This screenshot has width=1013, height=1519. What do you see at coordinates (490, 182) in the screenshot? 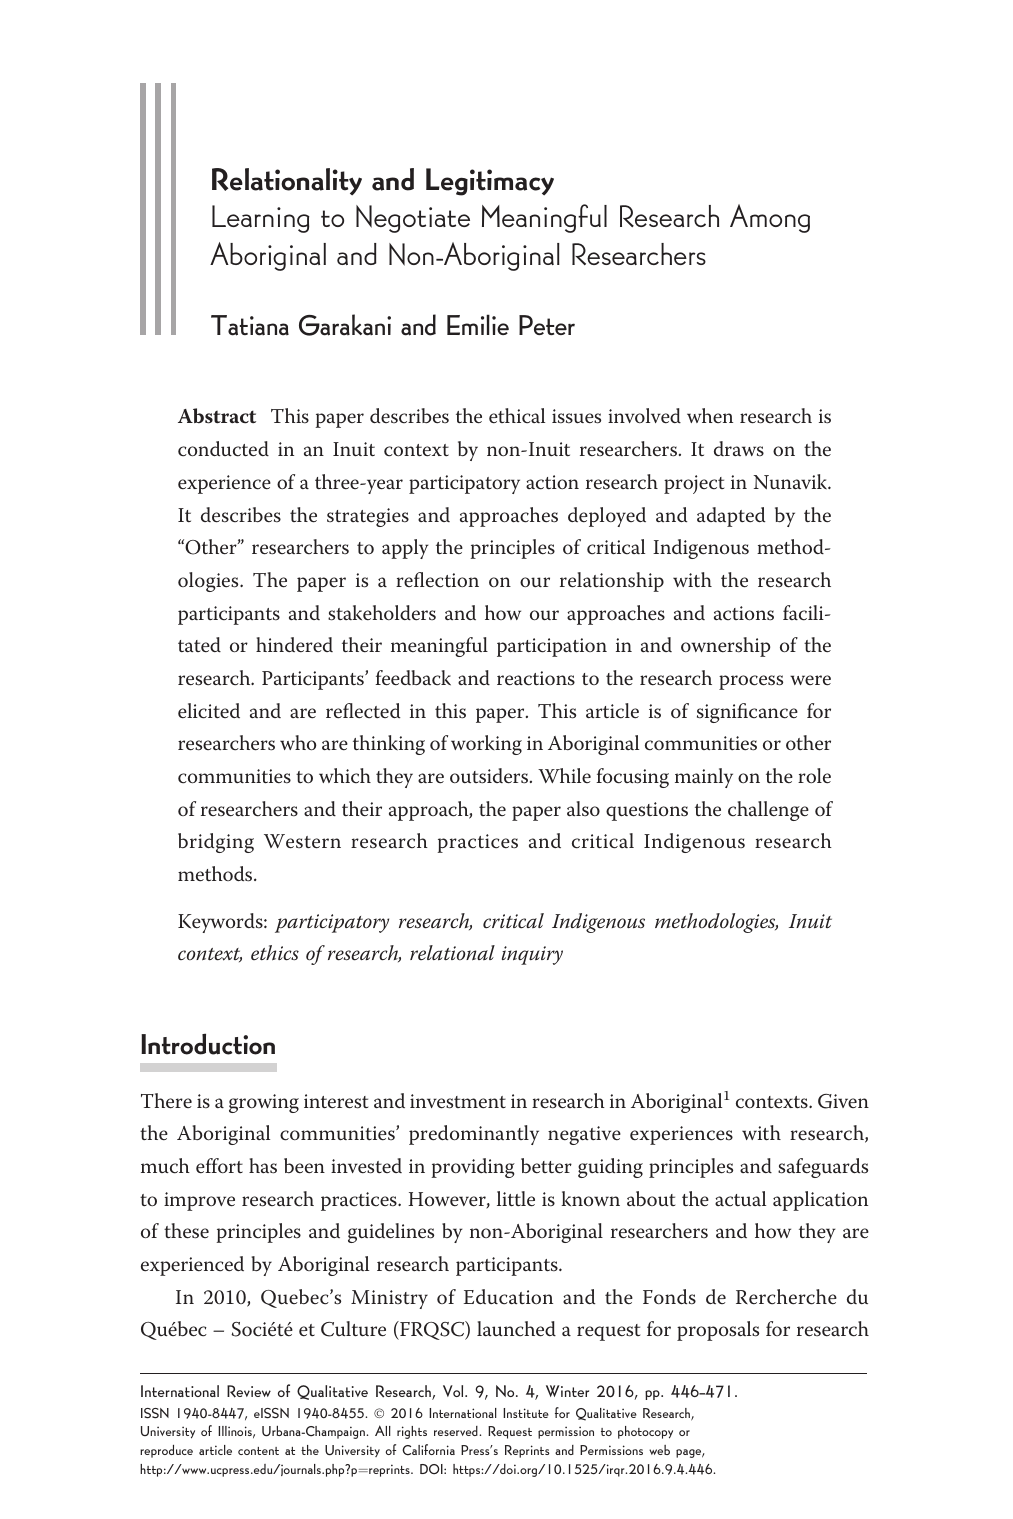
I see `Legitimacy` at bounding box center [490, 182].
